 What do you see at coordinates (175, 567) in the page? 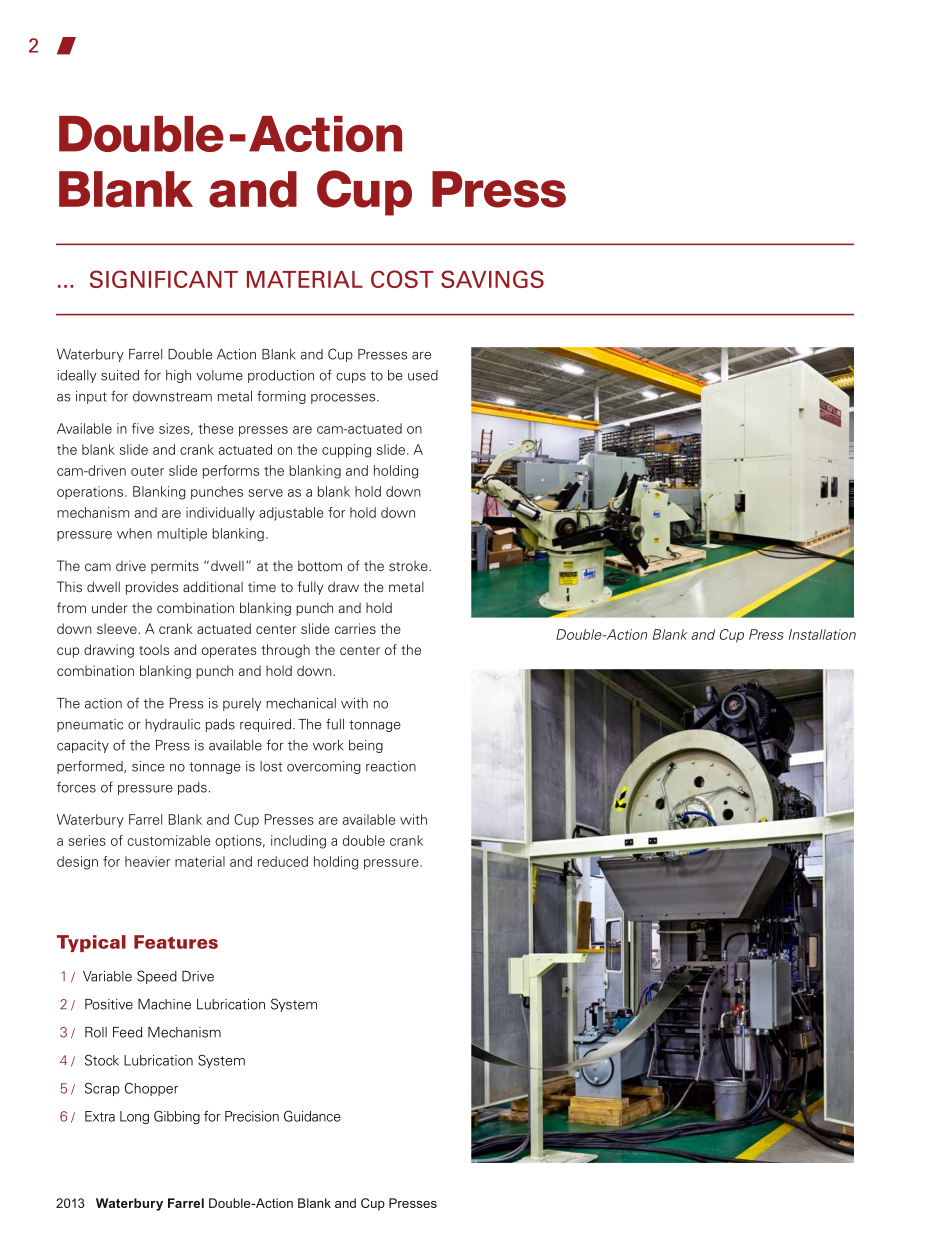
I see `permits` at bounding box center [175, 567].
